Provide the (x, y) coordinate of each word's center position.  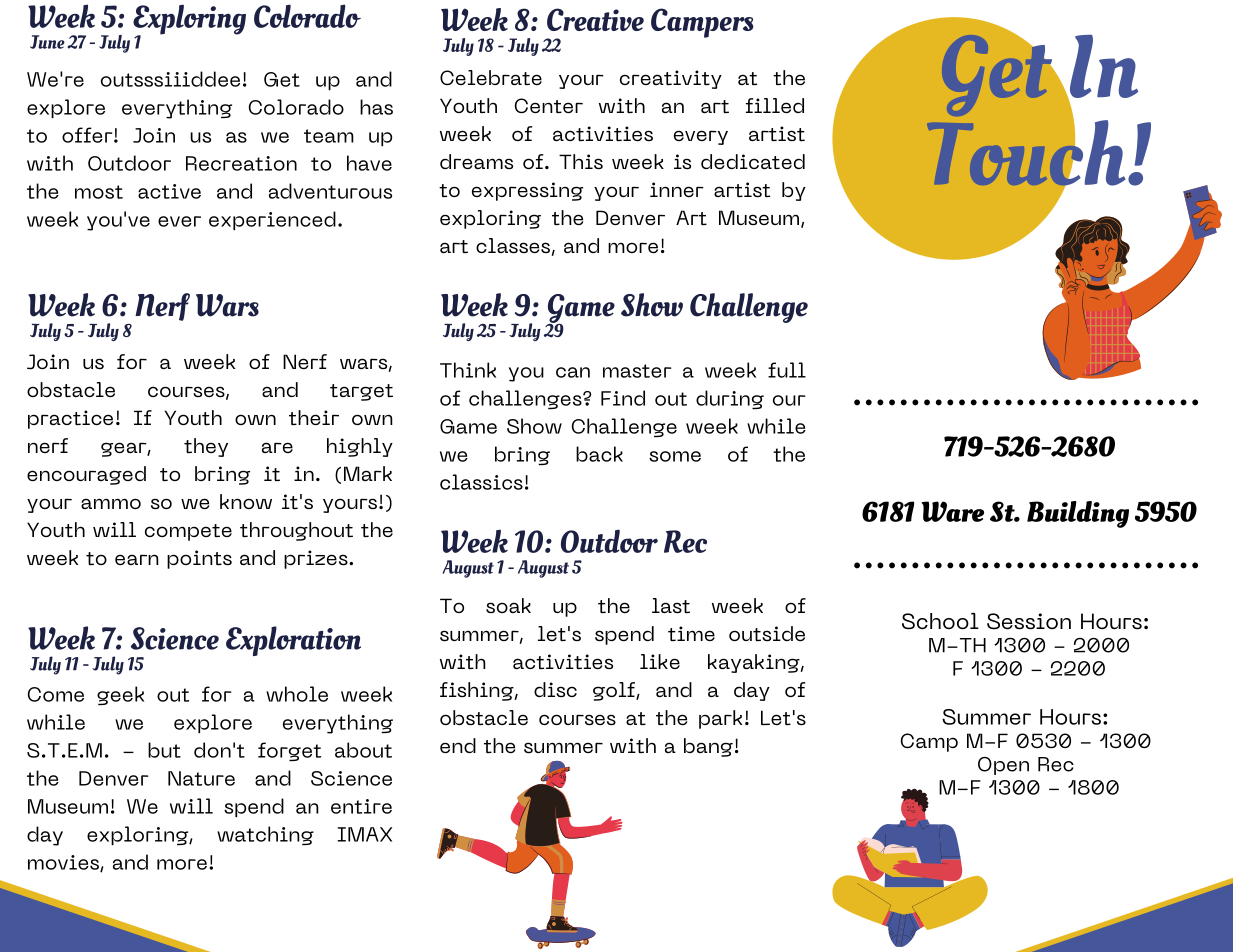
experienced (272, 220)
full (787, 370)
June (47, 42)
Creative (595, 19)
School (940, 621)
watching (265, 836)
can (573, 372)
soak (508, 605)
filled (775, 105)
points (199, 559)
